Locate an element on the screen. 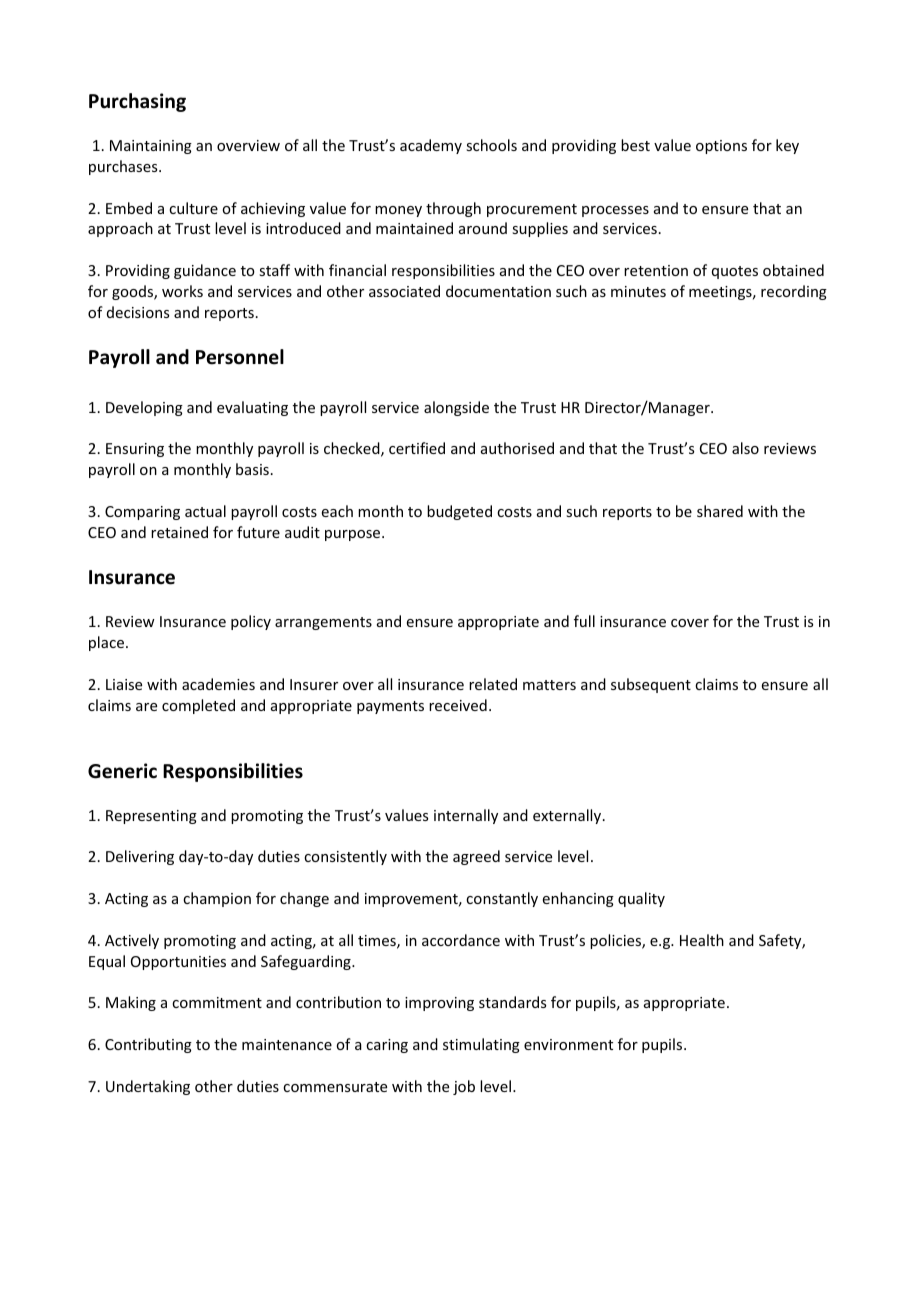  Contributing is located at coordinates (148, 1045).
